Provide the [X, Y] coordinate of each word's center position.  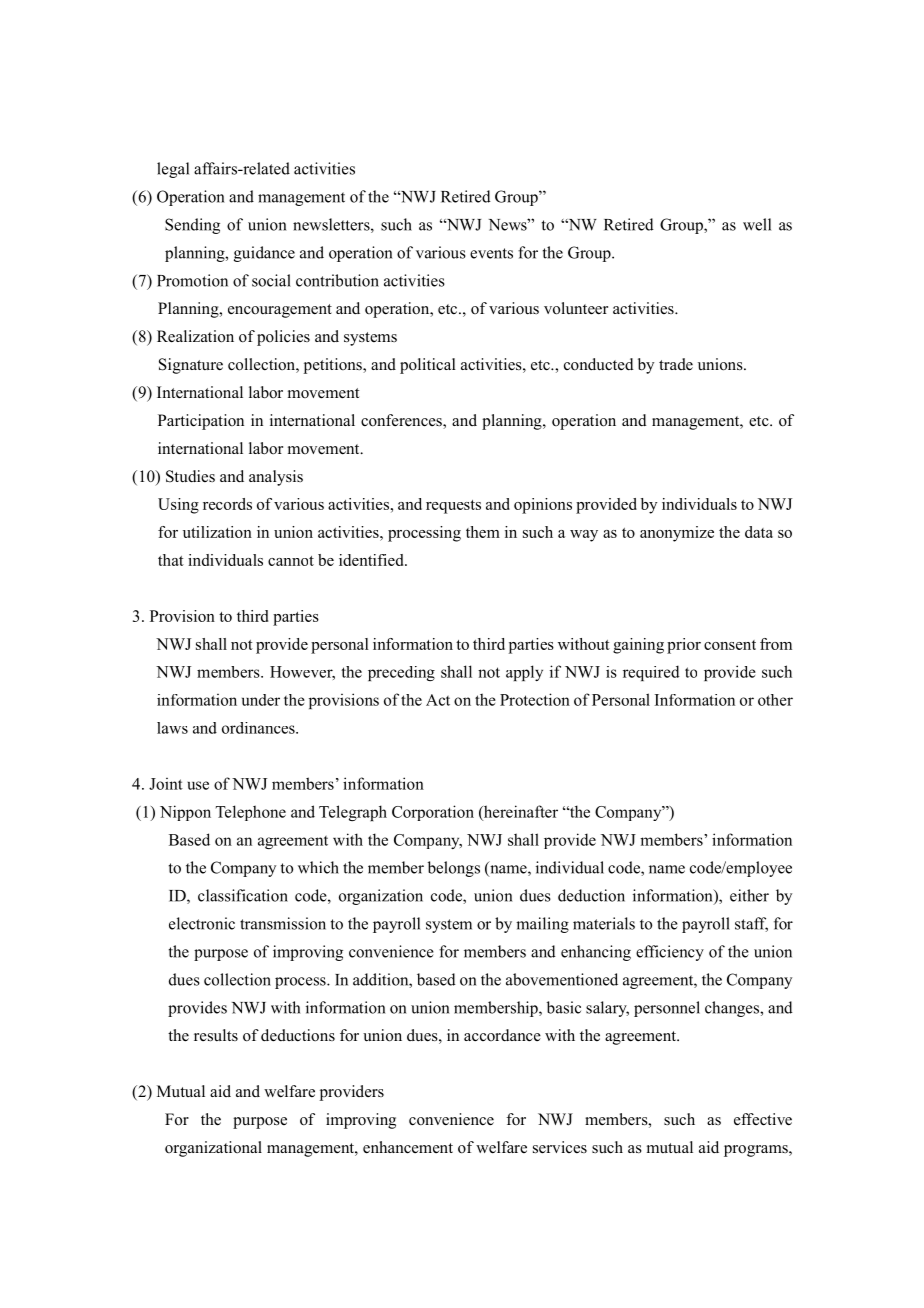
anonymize [677, 534]
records [227, 504]
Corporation [433, 813]
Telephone [251, 813]
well [757, 224]
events [491, 253]
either [749, 895]
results [216, 1035]
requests [453, 507]
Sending [192, 226]
